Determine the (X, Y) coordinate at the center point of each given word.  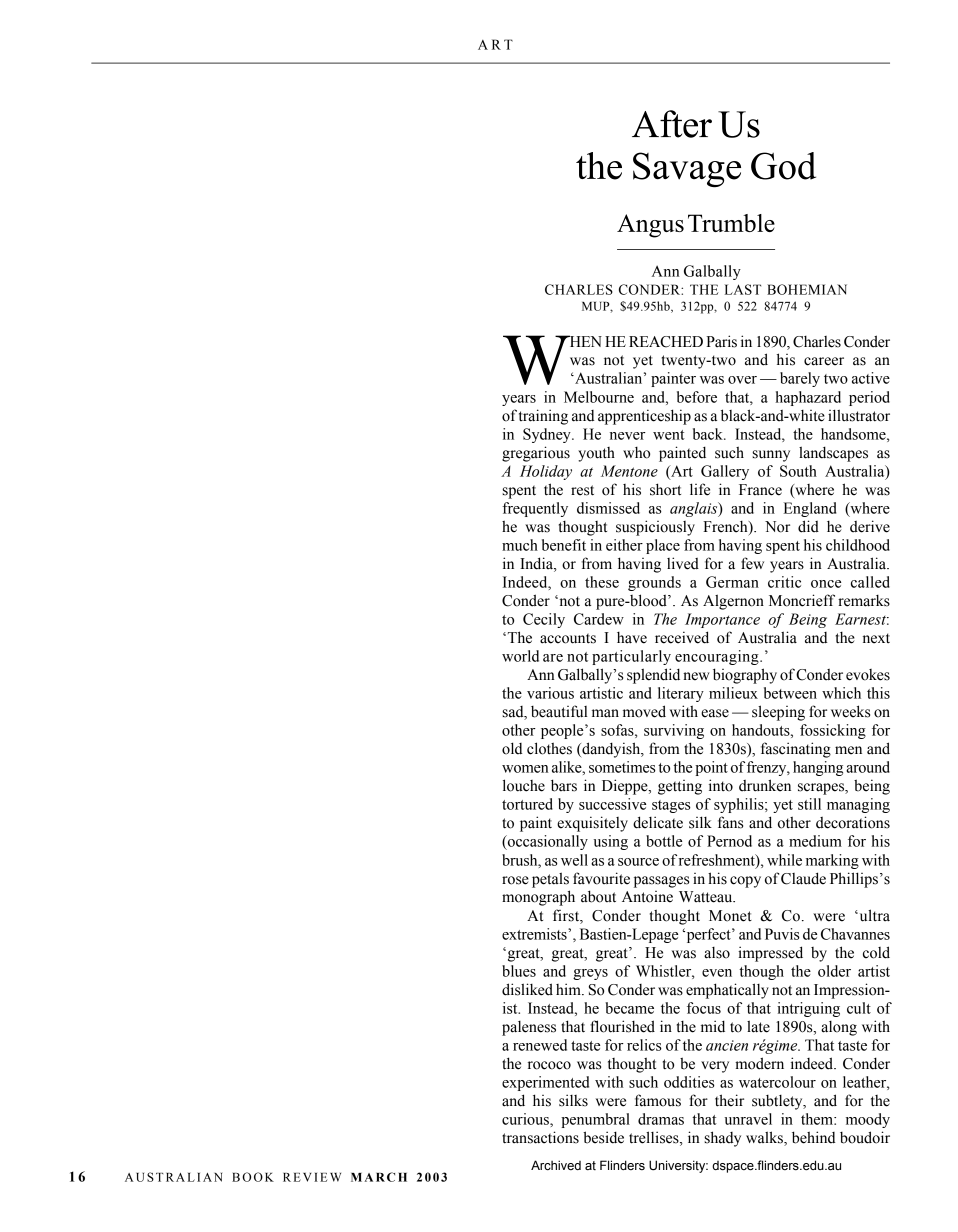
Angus (650, 226)
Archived (556, 1165)
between (790, 693)
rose (515, 880)
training (543, 417)
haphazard (808, 398)
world (520, 656)
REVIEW (312, 1177)
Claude (803, 878)
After (672, 124)
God (783, 166)
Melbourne (599, 397)
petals (550, 880)
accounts (568, 638)
